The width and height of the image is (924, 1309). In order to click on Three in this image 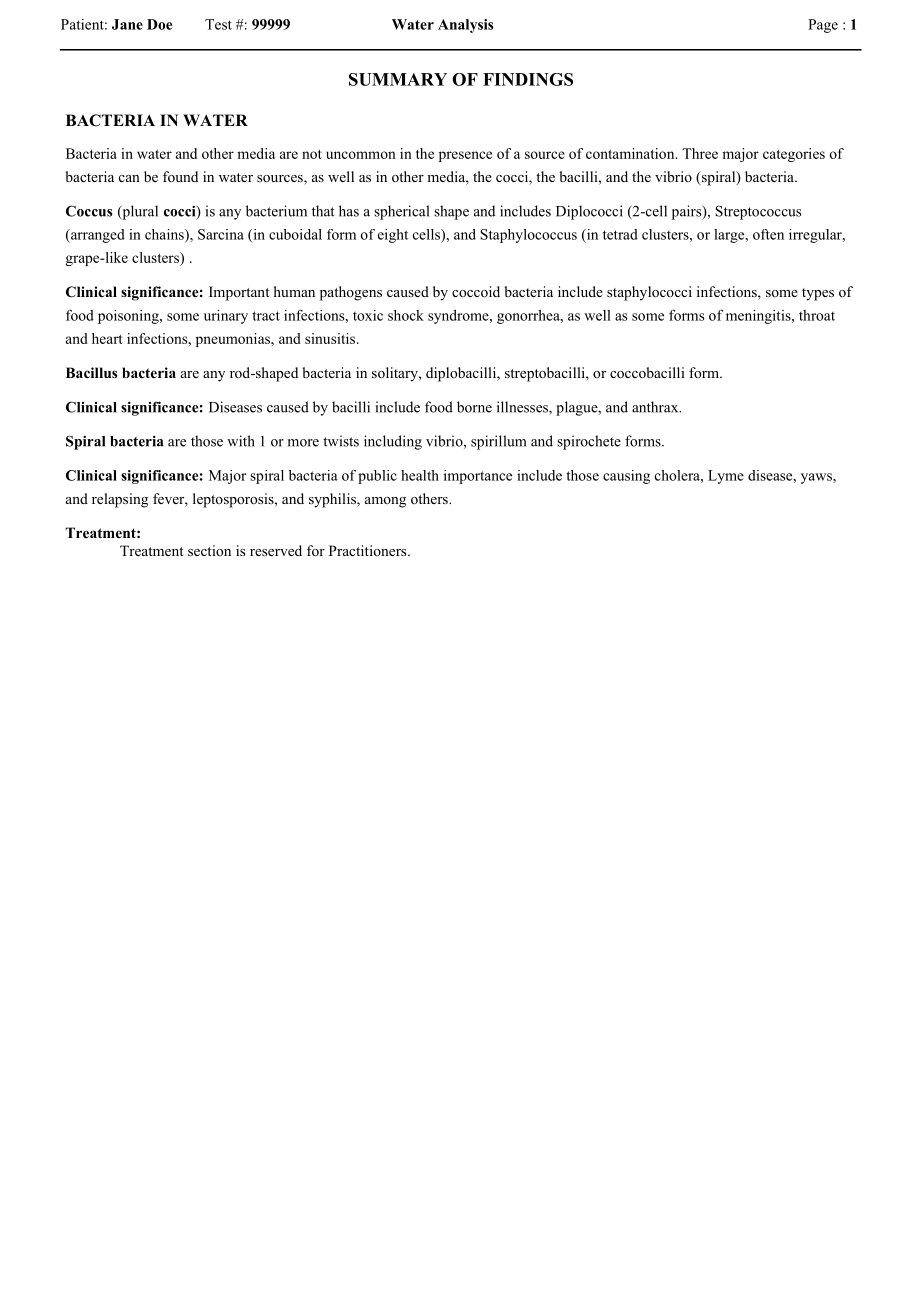, I will do `click(700, 153)`.
